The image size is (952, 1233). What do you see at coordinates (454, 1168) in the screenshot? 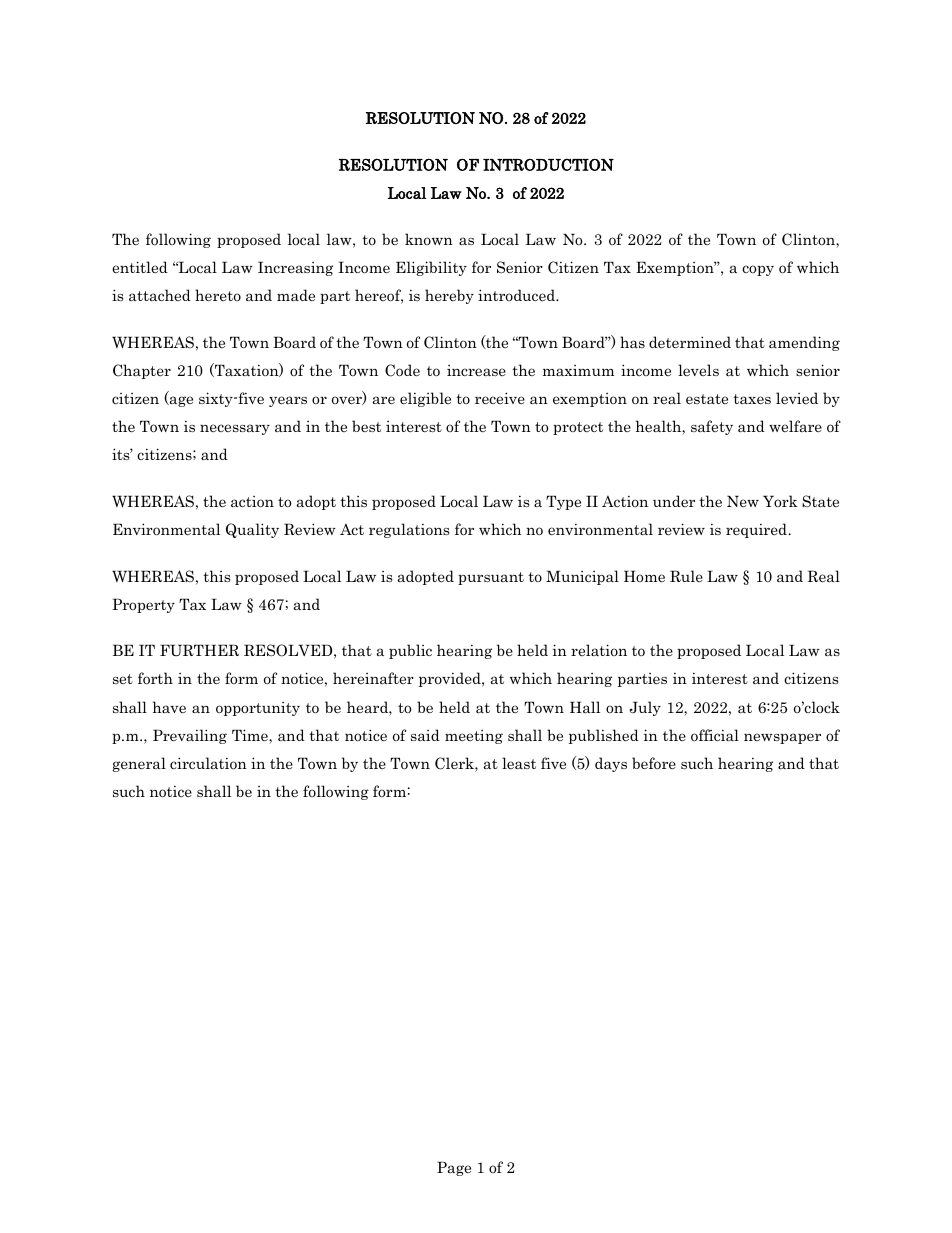
I see `Page` at bounding box center [454, 1168].
